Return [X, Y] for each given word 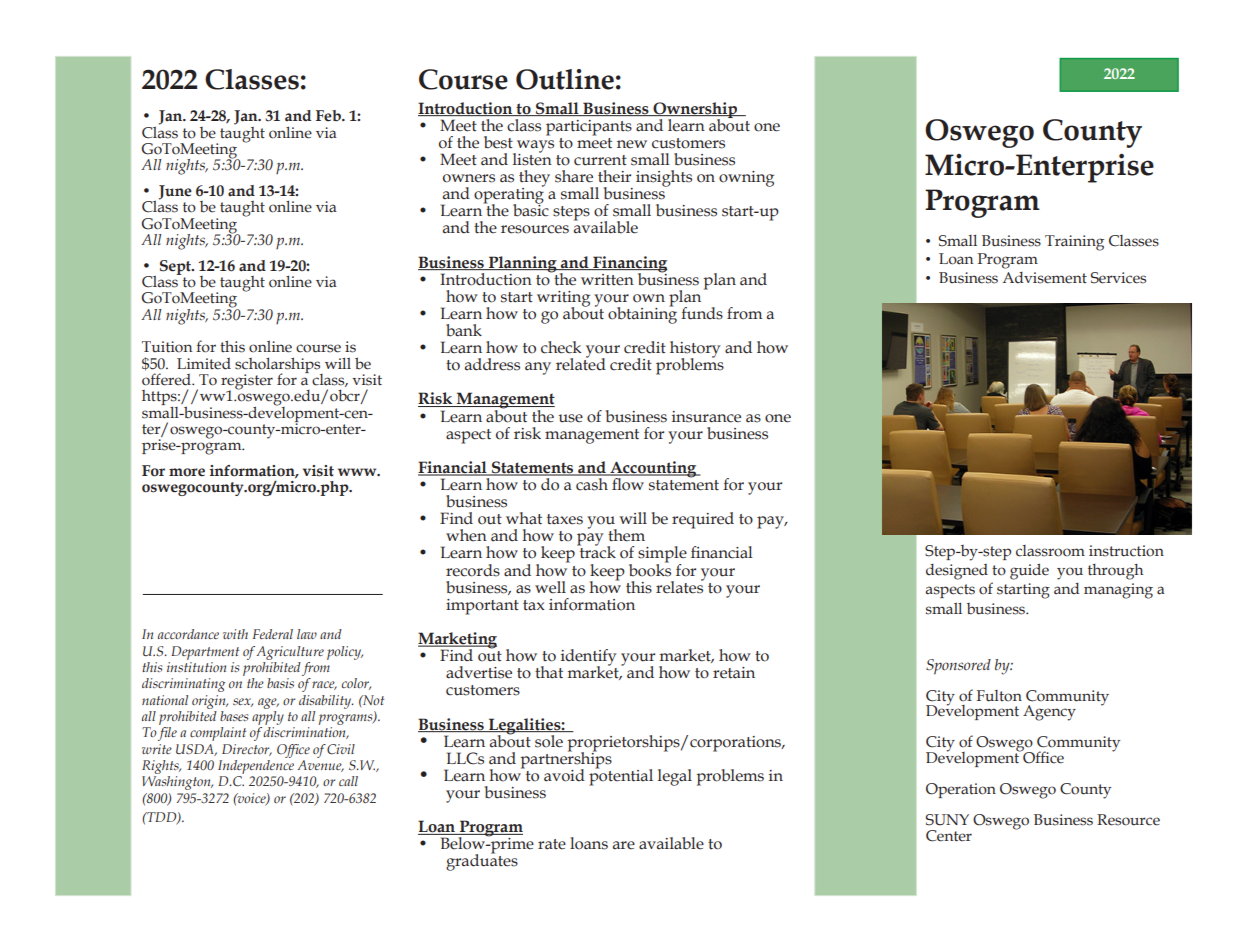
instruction [1126, 551]
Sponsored [958, 667]
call [348, 781]
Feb [329, 116]
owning [746, 179]
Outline [565, 79]
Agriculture [290, 653]
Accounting [653, 470]
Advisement [1044, 278]
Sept [177, 267]
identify [588, 658]
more [187, 472]
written [607, 279]
